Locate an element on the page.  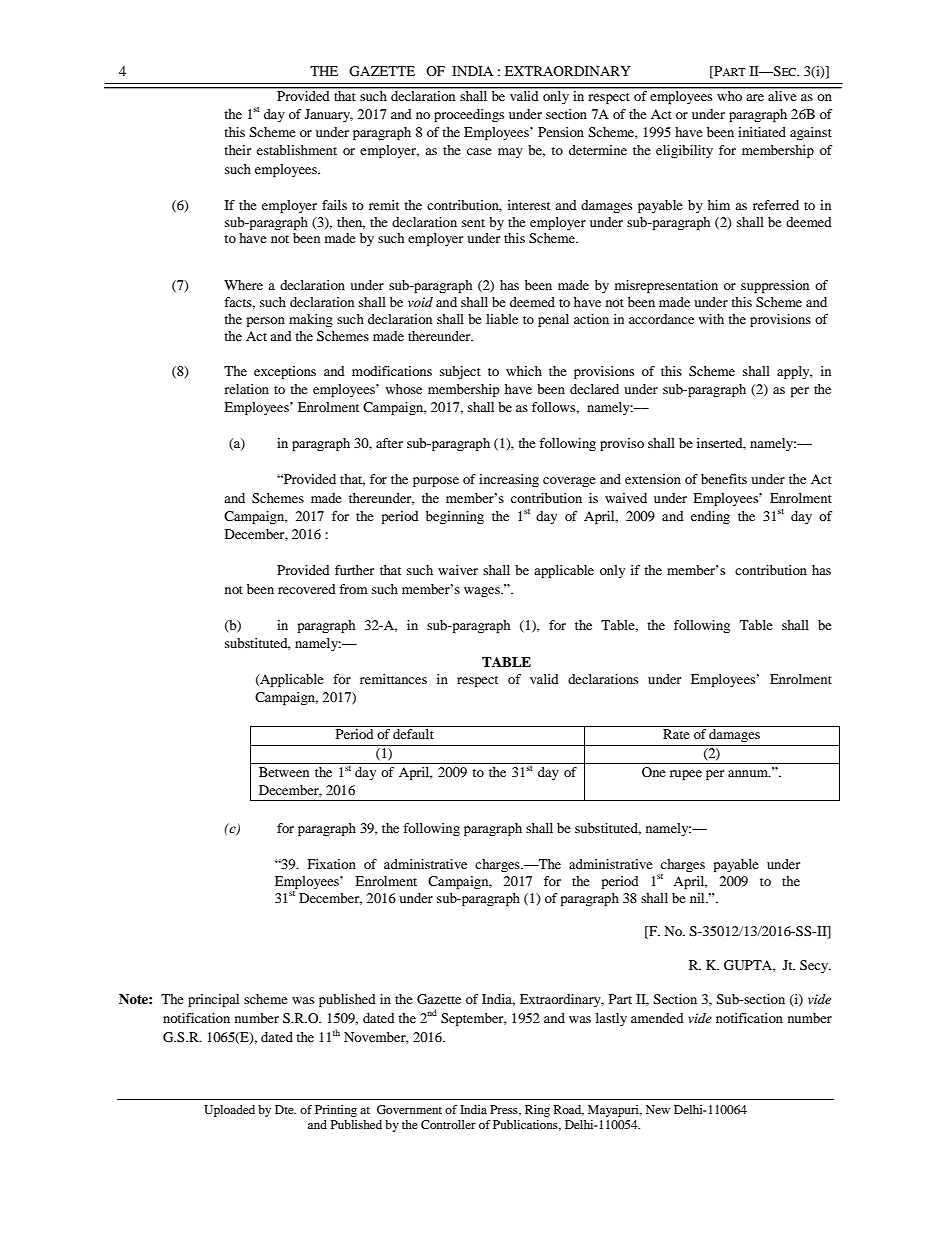
lastly is located at coordinates (611, 1019).
